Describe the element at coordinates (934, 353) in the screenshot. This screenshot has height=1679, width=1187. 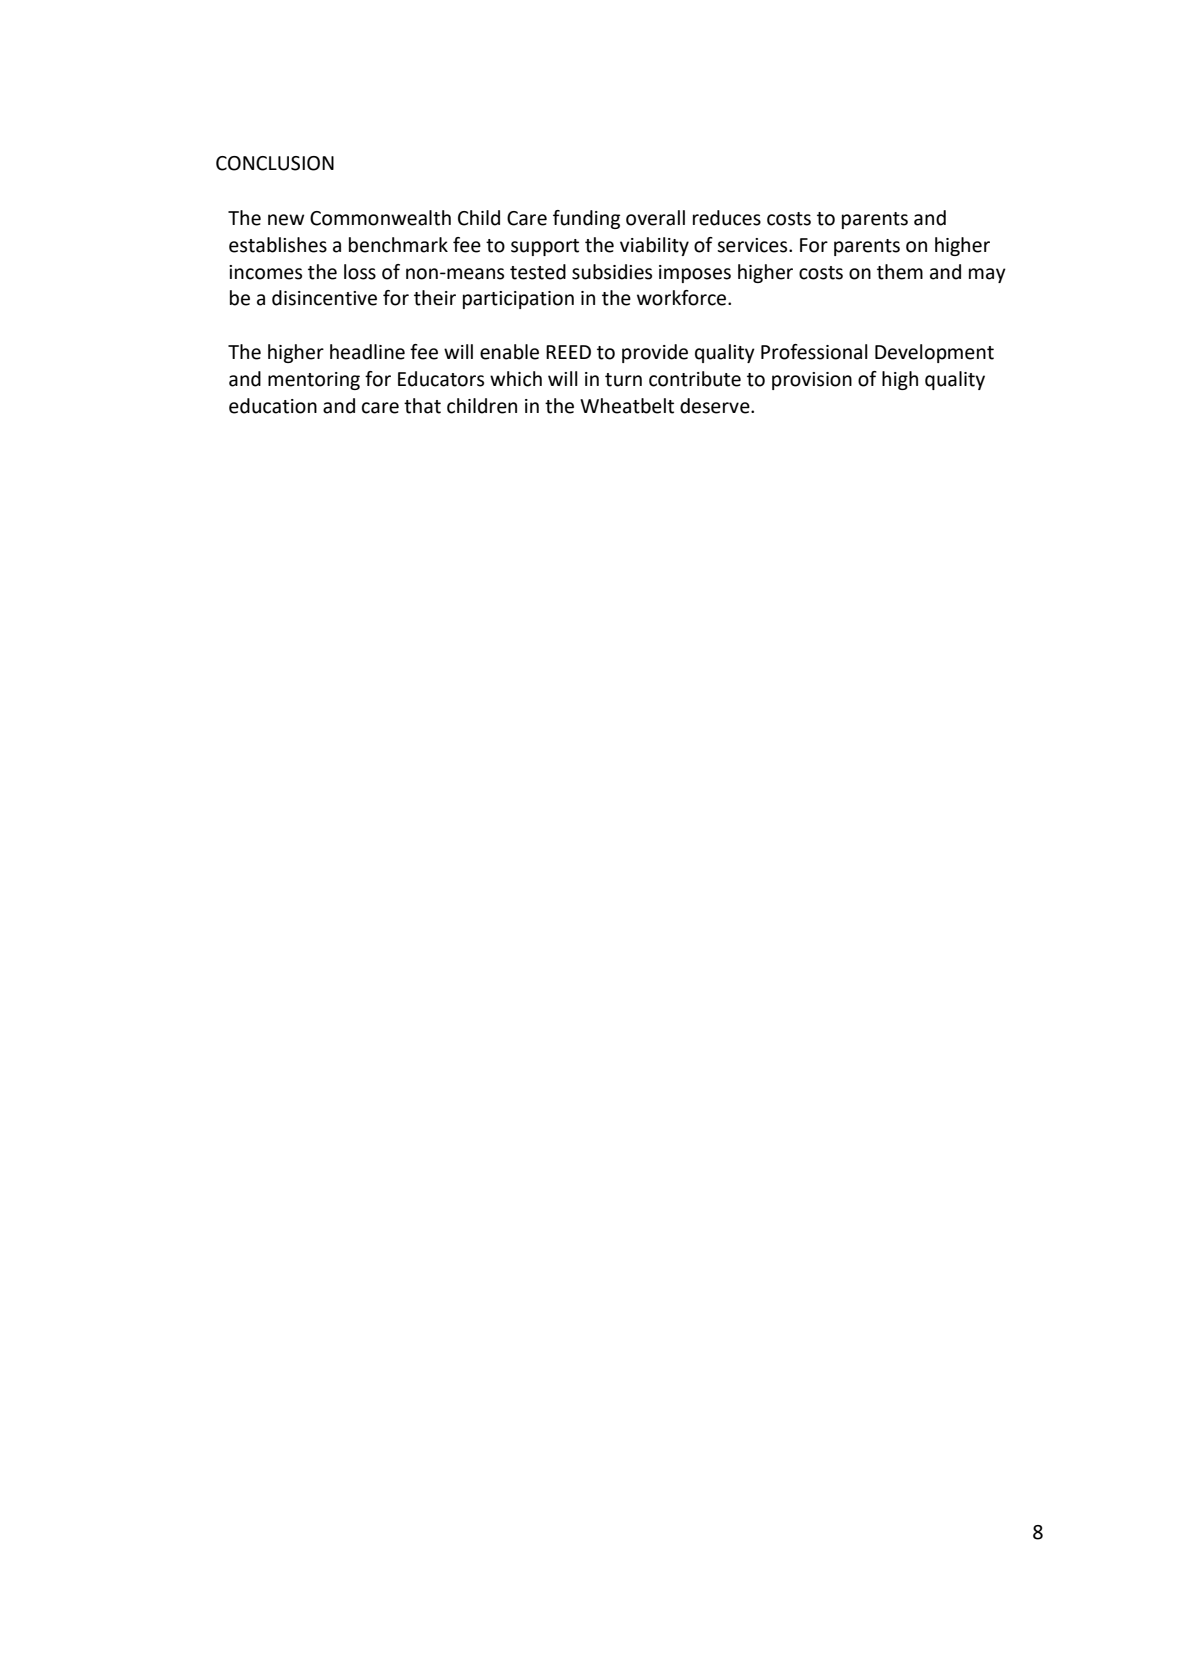
I see `Development` at that location.
